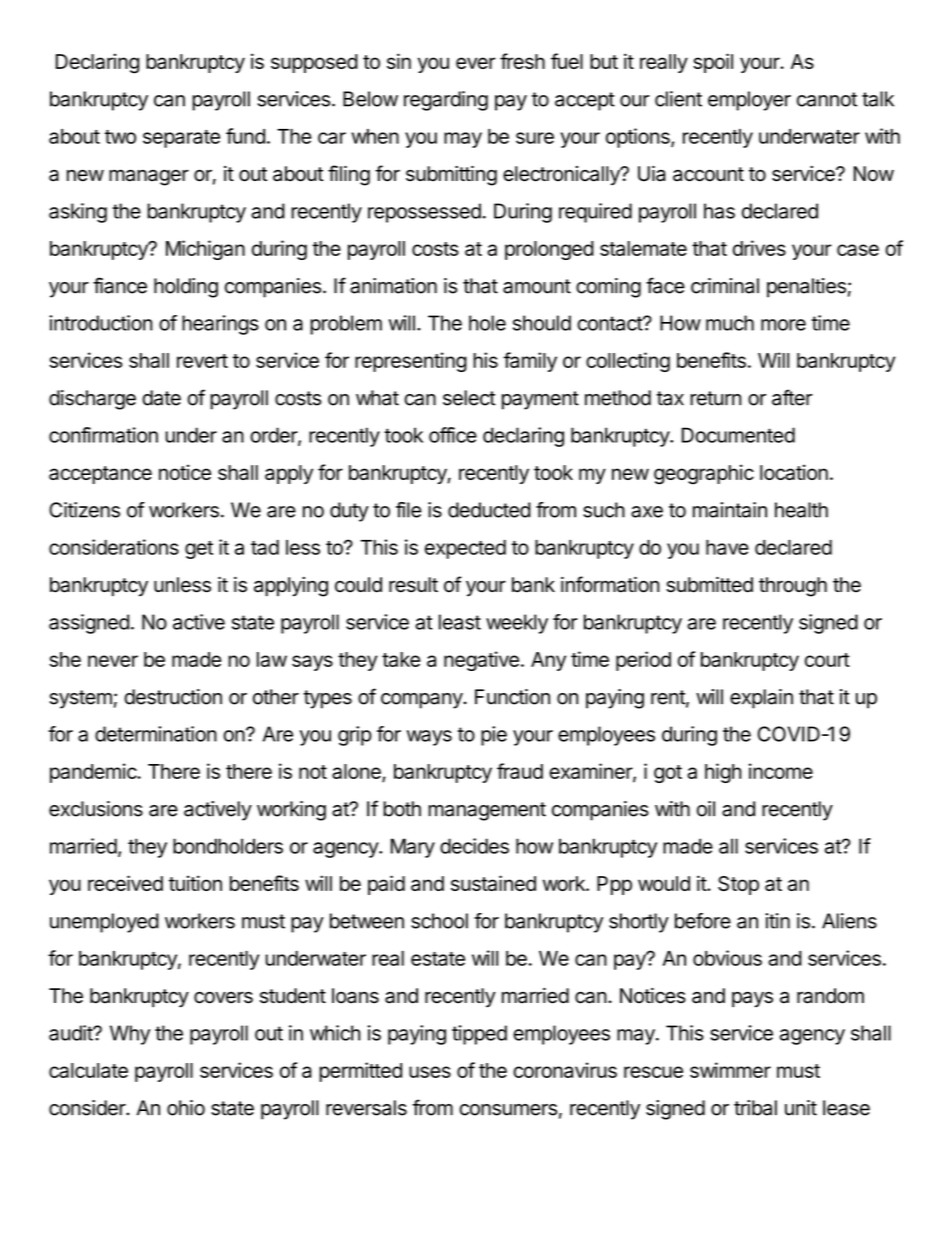  Describe the element at coordinates (161, 398) in the screenshot. I see `date` at that location.
